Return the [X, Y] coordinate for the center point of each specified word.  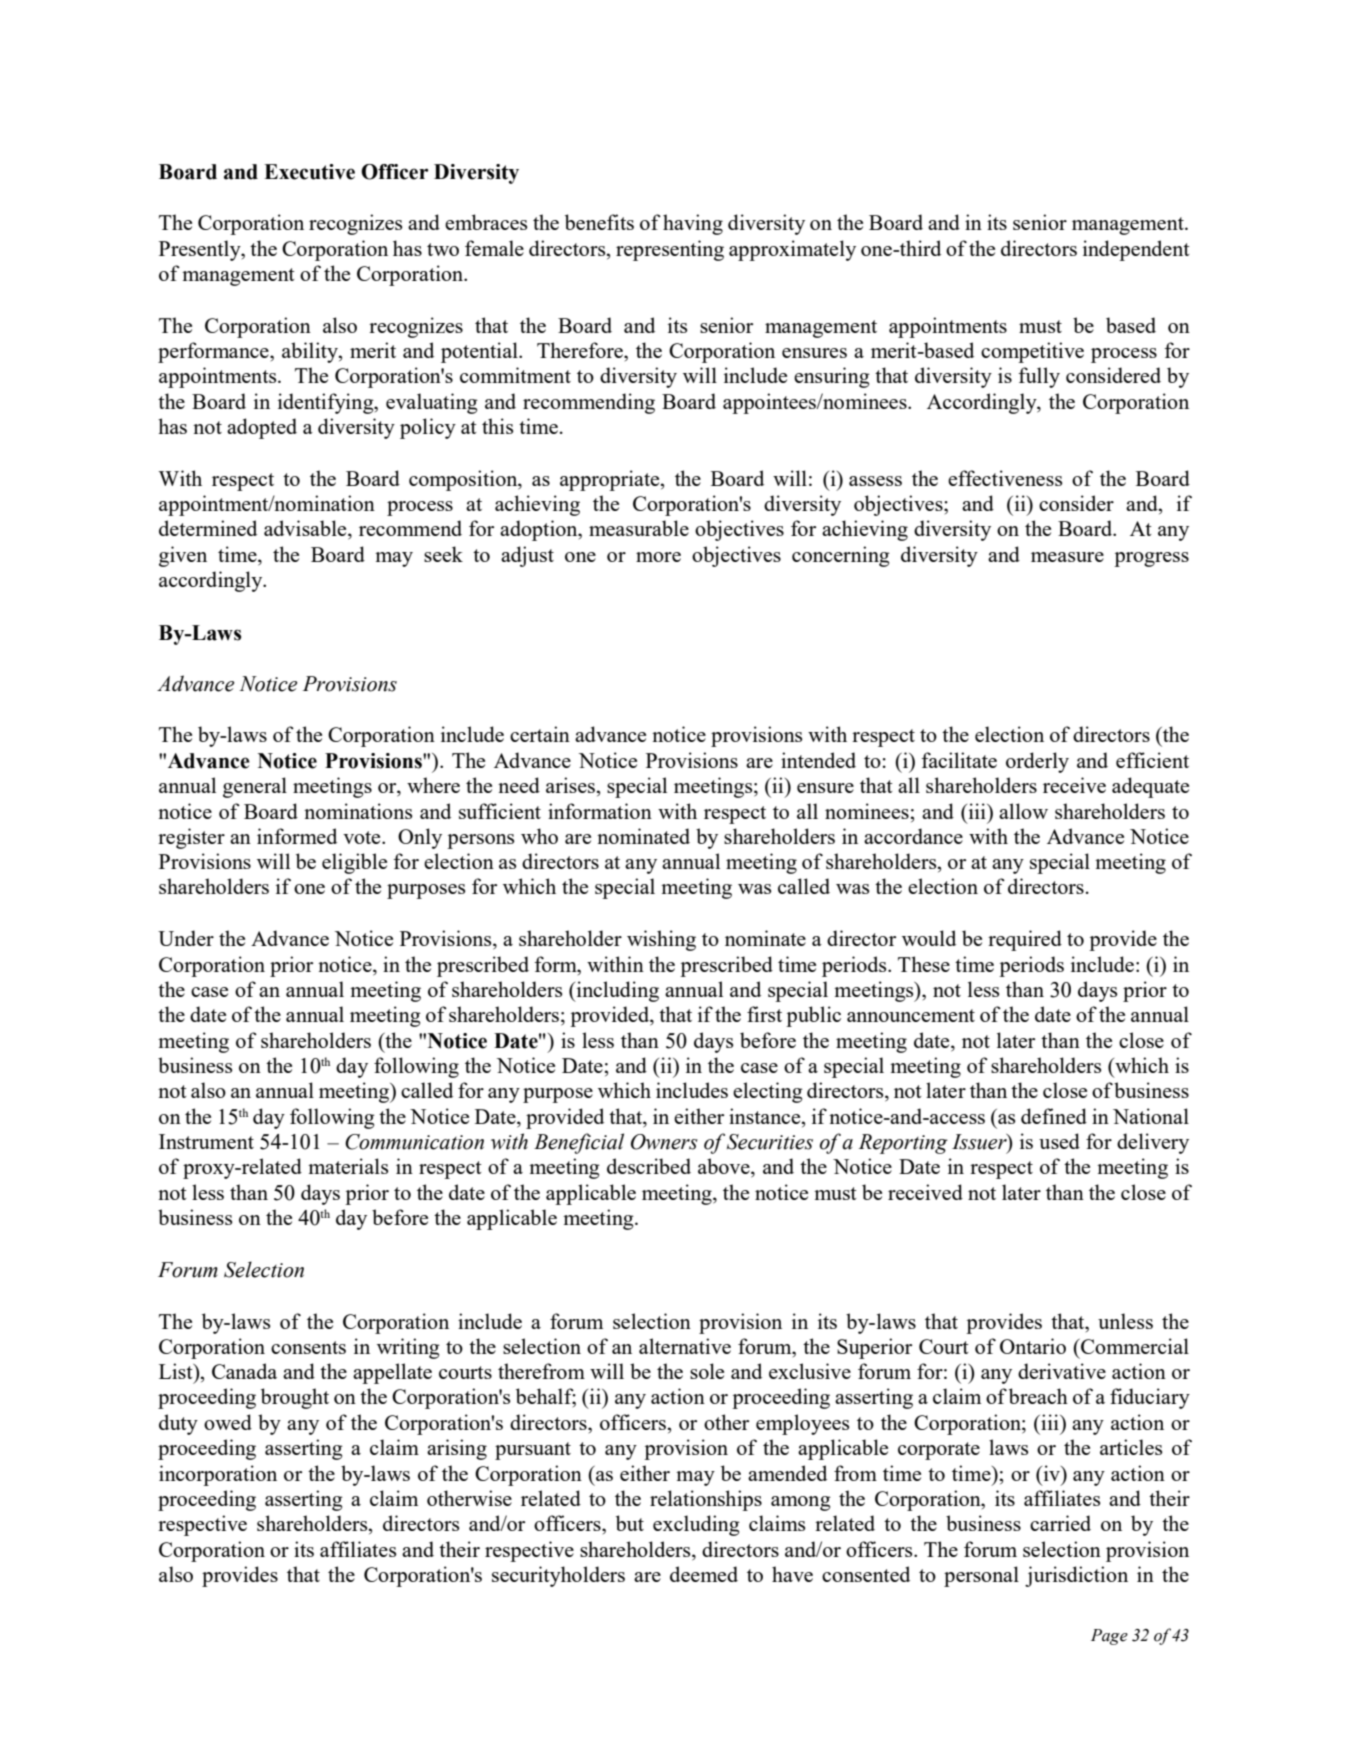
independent [1136, 250]
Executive [309, 172]
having [693, 224]
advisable [306, 529]
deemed [704, 1574]
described [649, 1166]
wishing [661, 940]
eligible [354, 863]
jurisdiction [1076, 1576]
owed [228, 1422]
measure [1067, 557]
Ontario [1033, 1346]
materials [348, 1166]
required [1025, 940]
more [658, 557]
